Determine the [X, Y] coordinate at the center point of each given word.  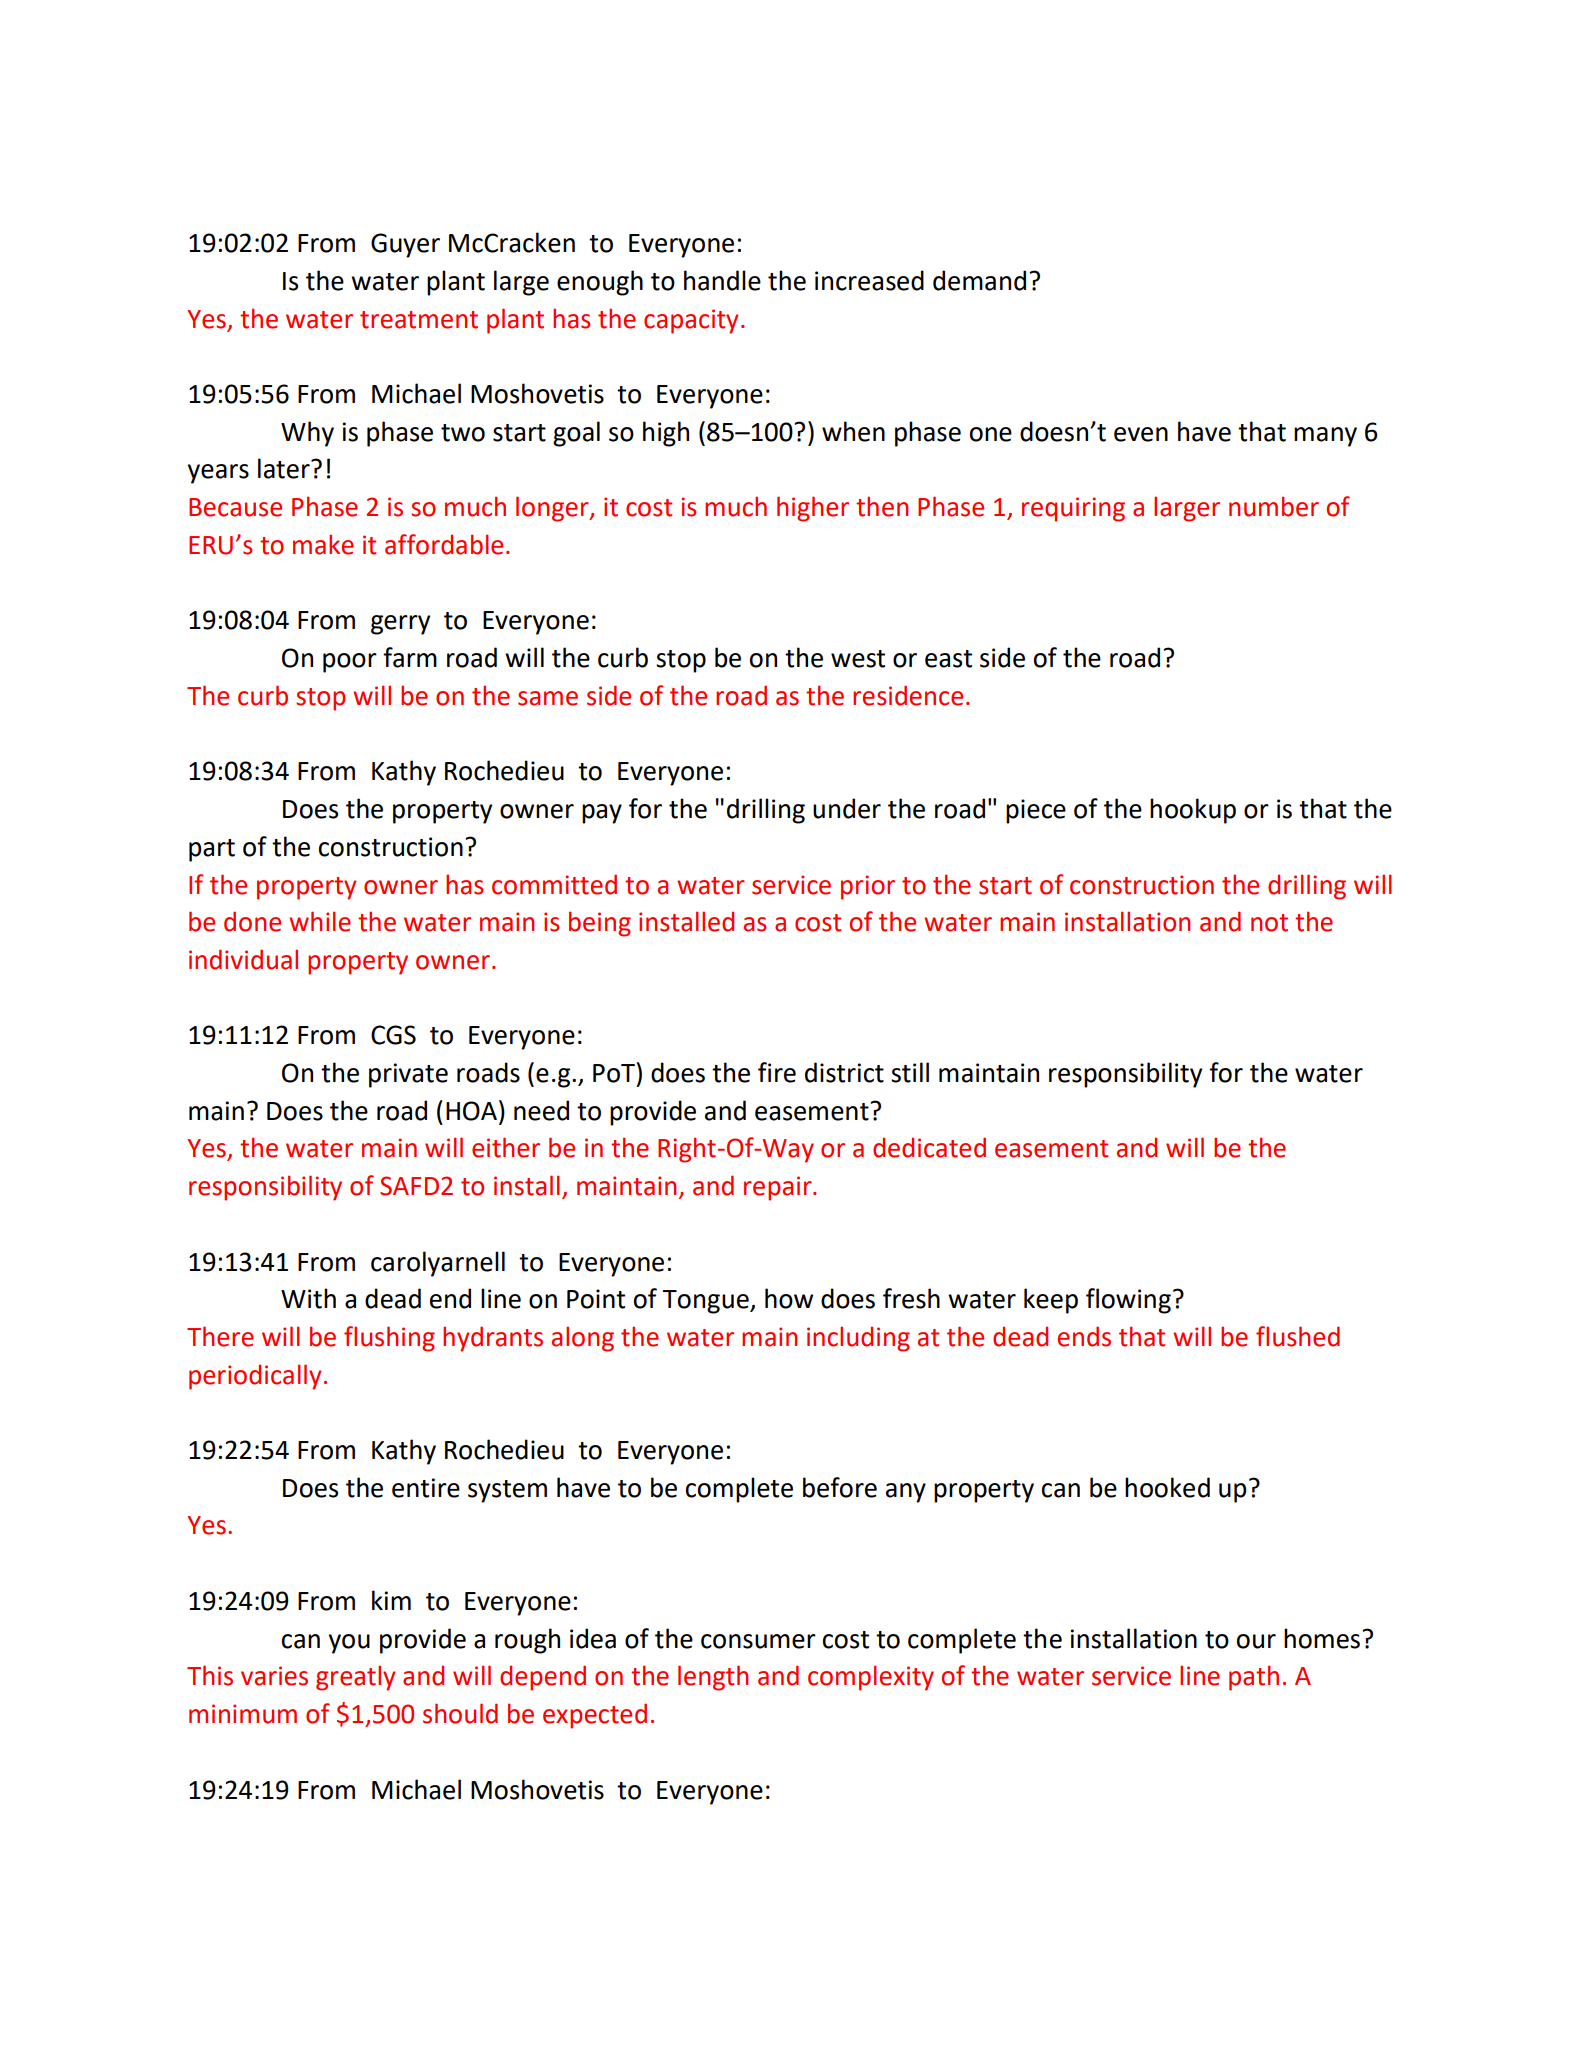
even [1141, 434]
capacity [691, 321]
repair [779, 1188]
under [847, 808]
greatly [355, 1678]
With [308, 1298]
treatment [419, 320]
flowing [1128, 1301]
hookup [1193, 811]
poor [350, 663]
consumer [758, 1641]
